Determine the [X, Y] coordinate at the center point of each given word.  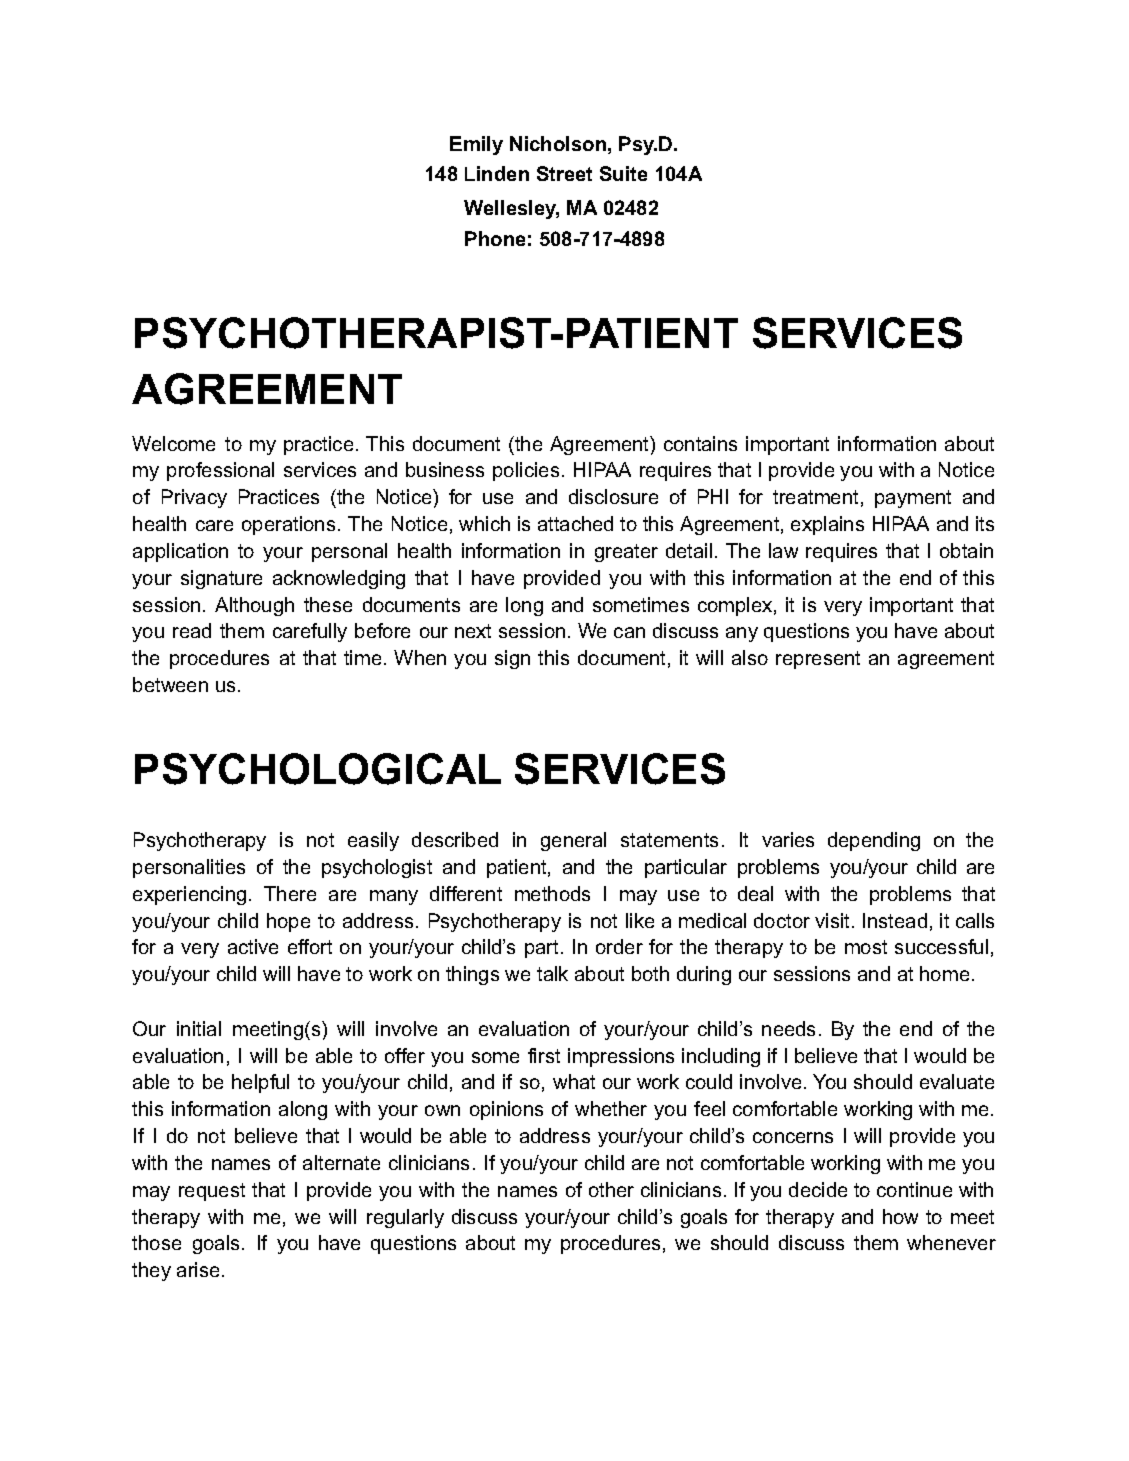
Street [564, 173]
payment [913, 499]
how [900, 1216]
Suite [623, 173]
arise [198, 1269]
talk [552, 973]
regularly [405, 1218]
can [629, 632]
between [170, 684]
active [253, 946]
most [866, 947]
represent [818, 660]
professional [220, 471]
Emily [476, 145]
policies [526, 471]
